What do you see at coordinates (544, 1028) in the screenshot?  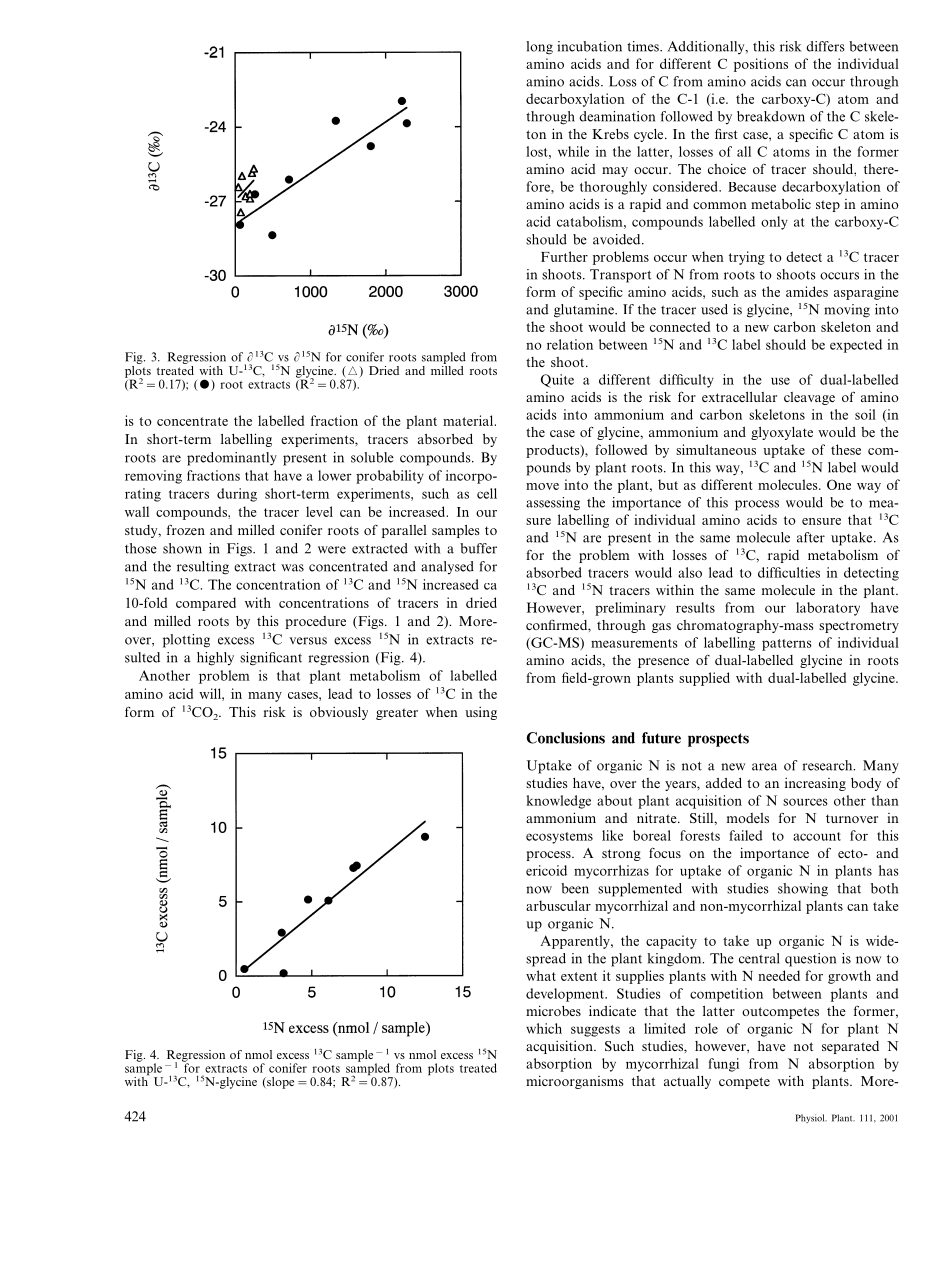 I see `which` at bounding box center [544, 1028].
